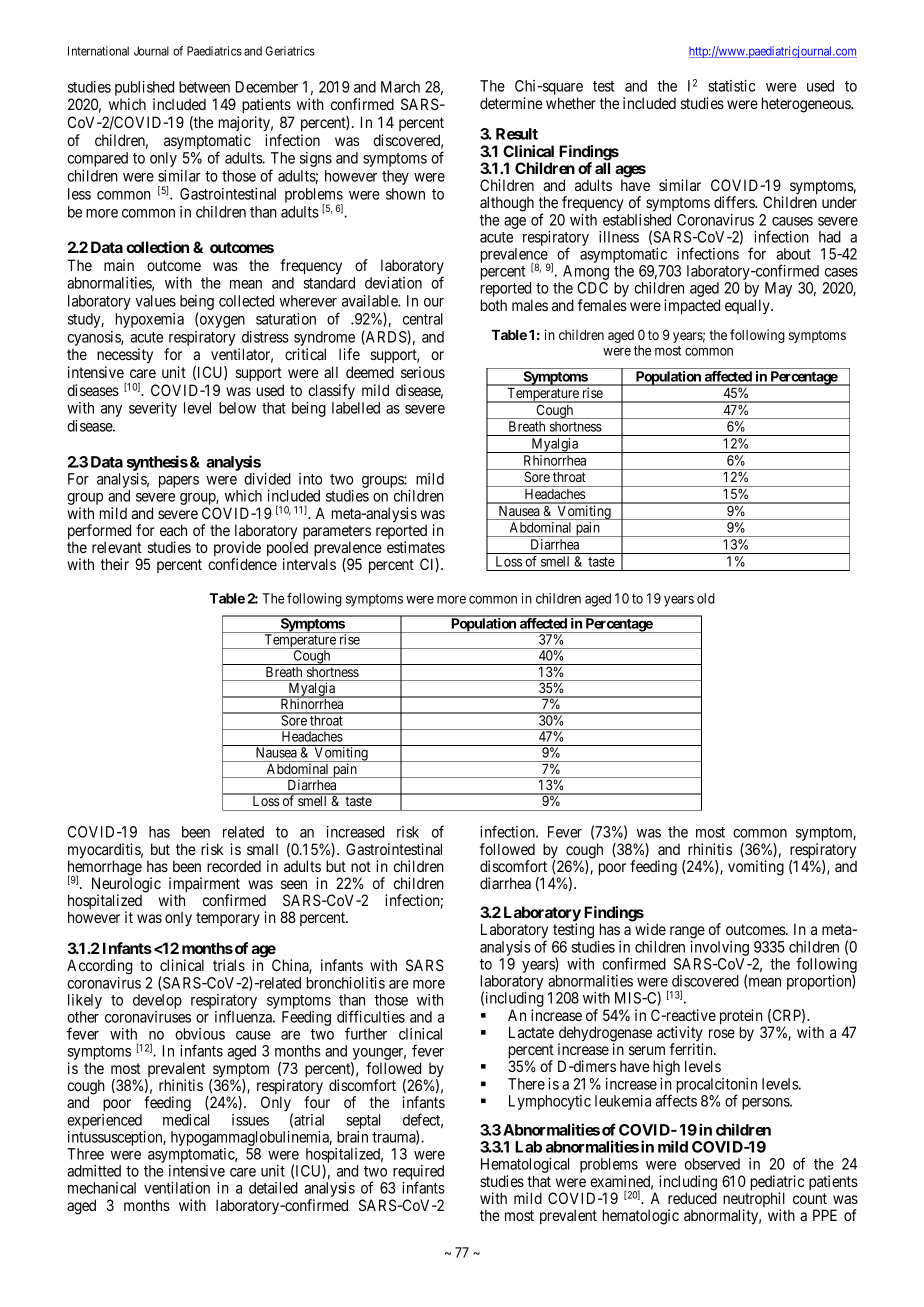 This page has width=924, height=1307. I want to click on serious, so click(423, 372).
